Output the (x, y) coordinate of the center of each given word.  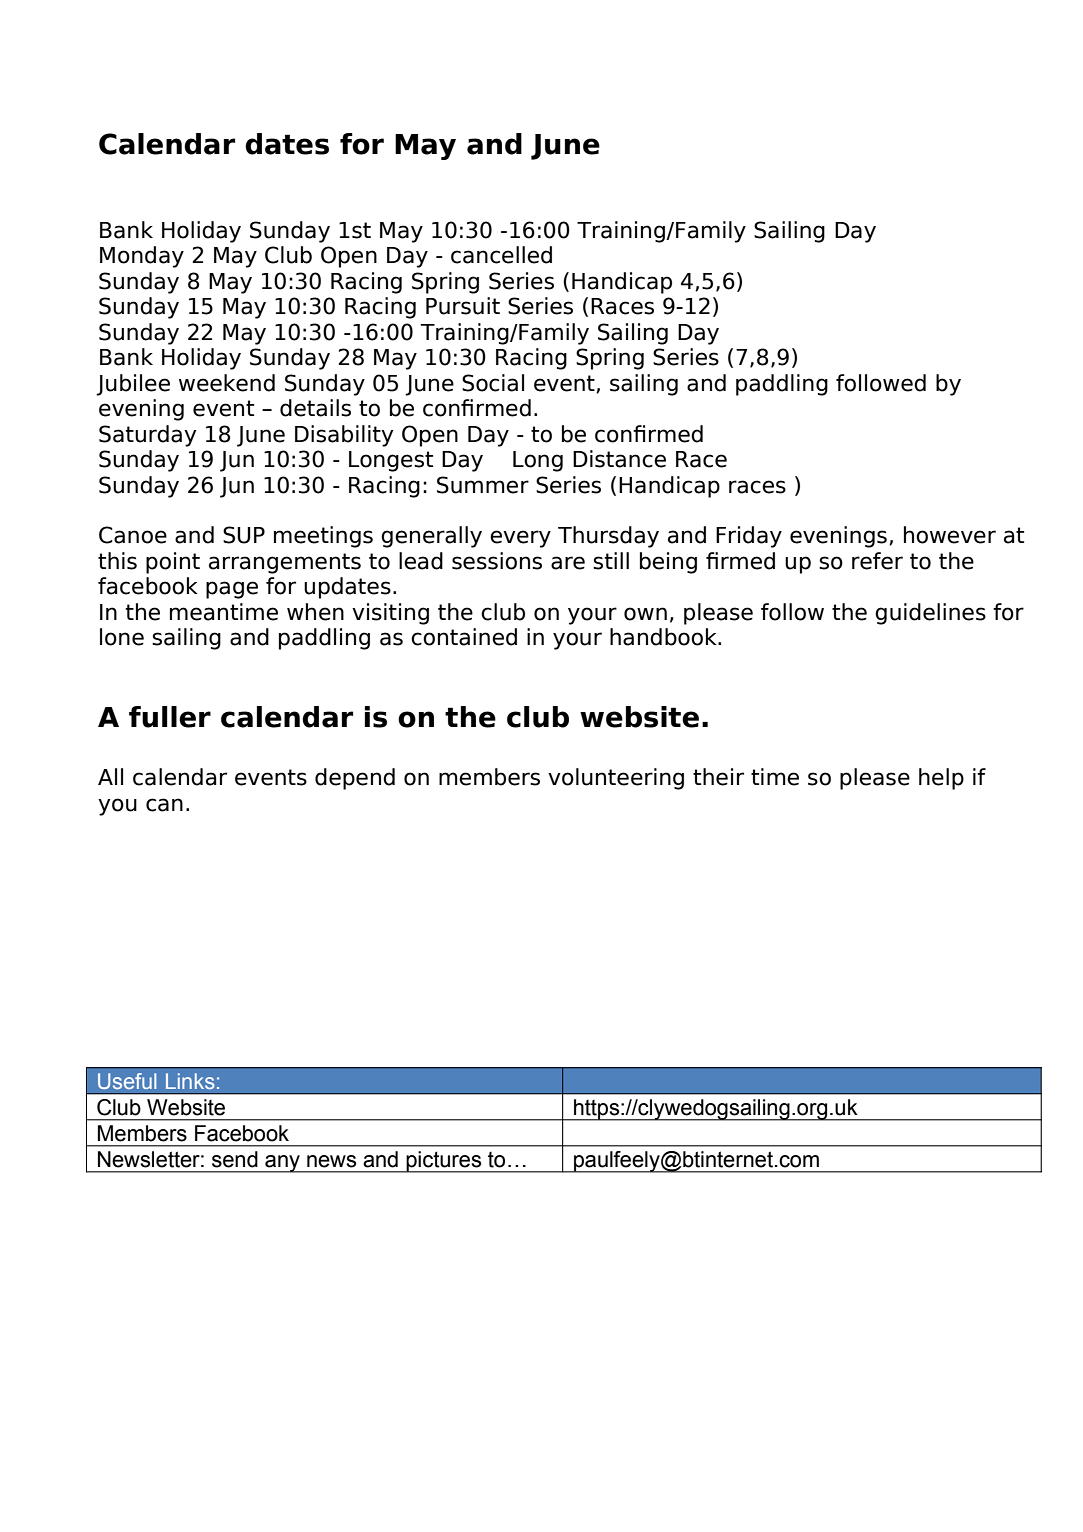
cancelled (501, 255)
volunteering (616, 779)
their (718, 777)
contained (464, 637)
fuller (170, 717)
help (941, 779)
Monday (142, 257)
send (235, 1159)
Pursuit (463, 306)
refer (877, 561)
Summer (483, 485)
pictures (444, 1162)
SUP (244, 535)
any (282, 1164)
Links (190, 1081)
